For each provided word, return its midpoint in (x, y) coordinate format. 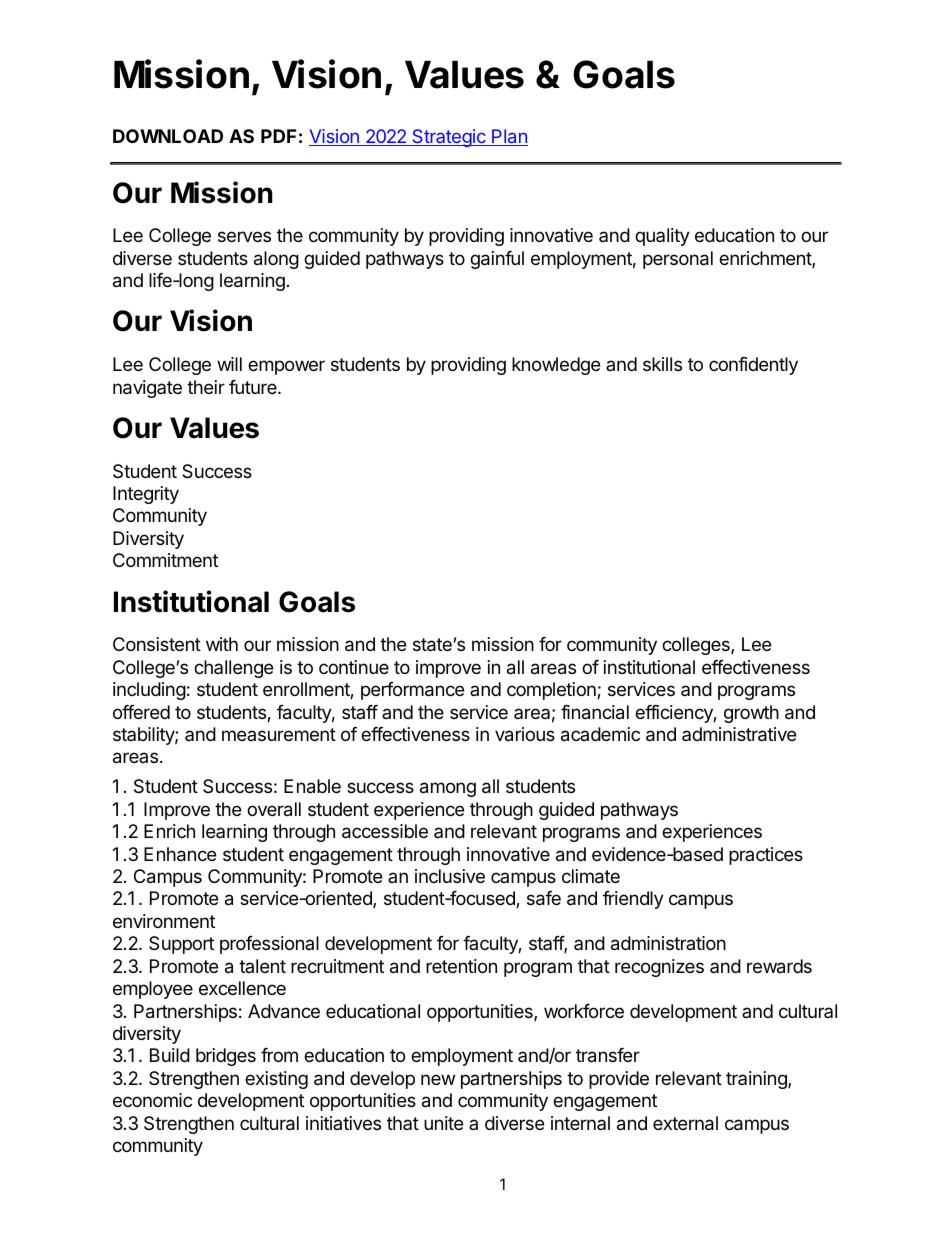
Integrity (146, 495)
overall (274, 809)
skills (662, 364)
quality (662, 237)
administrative (739, 734)
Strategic (449, 138)
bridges (226, 1057)
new (438, 1079)
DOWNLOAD (168, 136)
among (448, 789)
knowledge (556, 366)
